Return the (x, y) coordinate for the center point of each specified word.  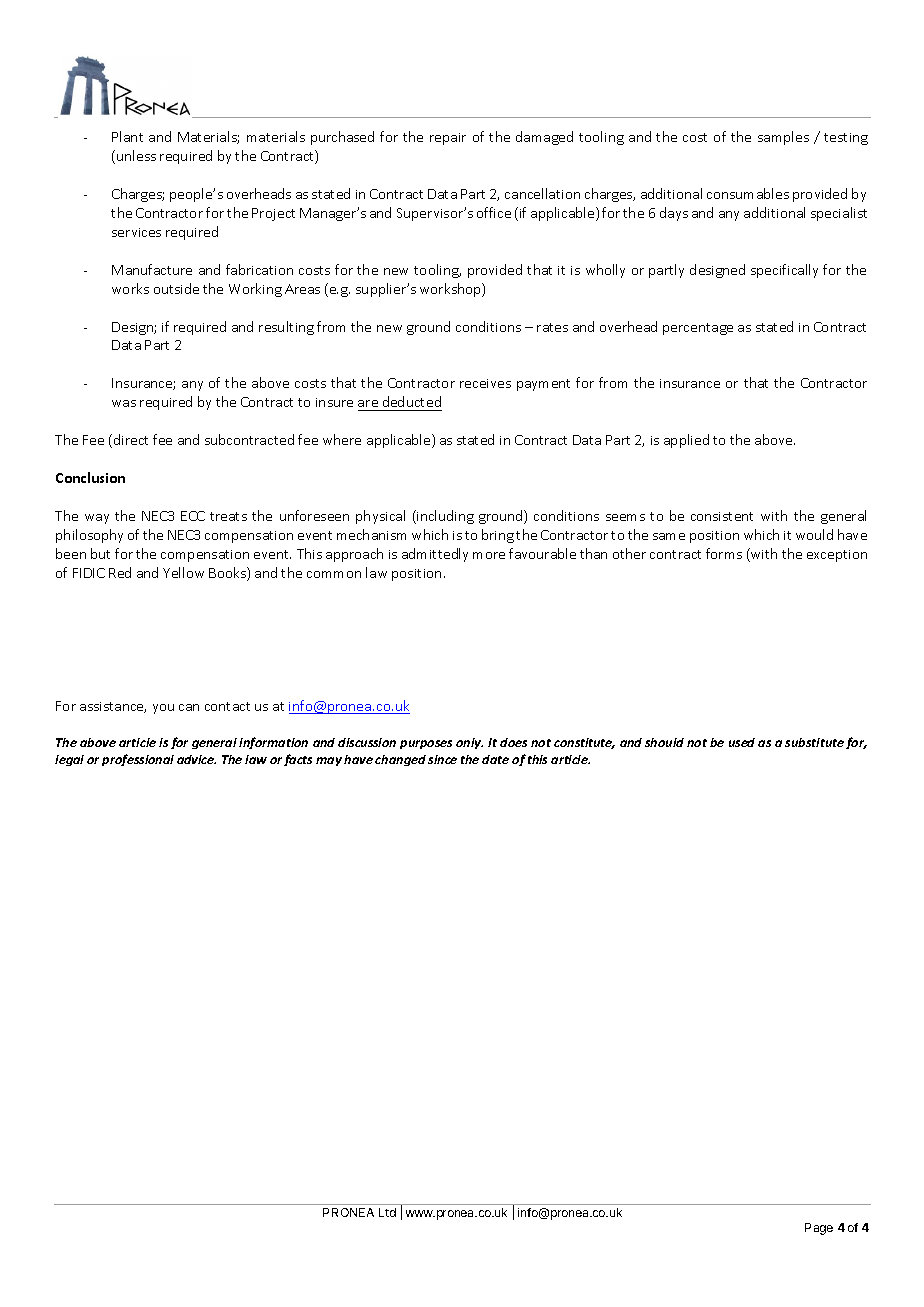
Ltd (387, 1212)
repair (448, 139)
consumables (748, 193)
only (469, 743)
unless (136, 155)
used (742, 742)
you (163, 709)
